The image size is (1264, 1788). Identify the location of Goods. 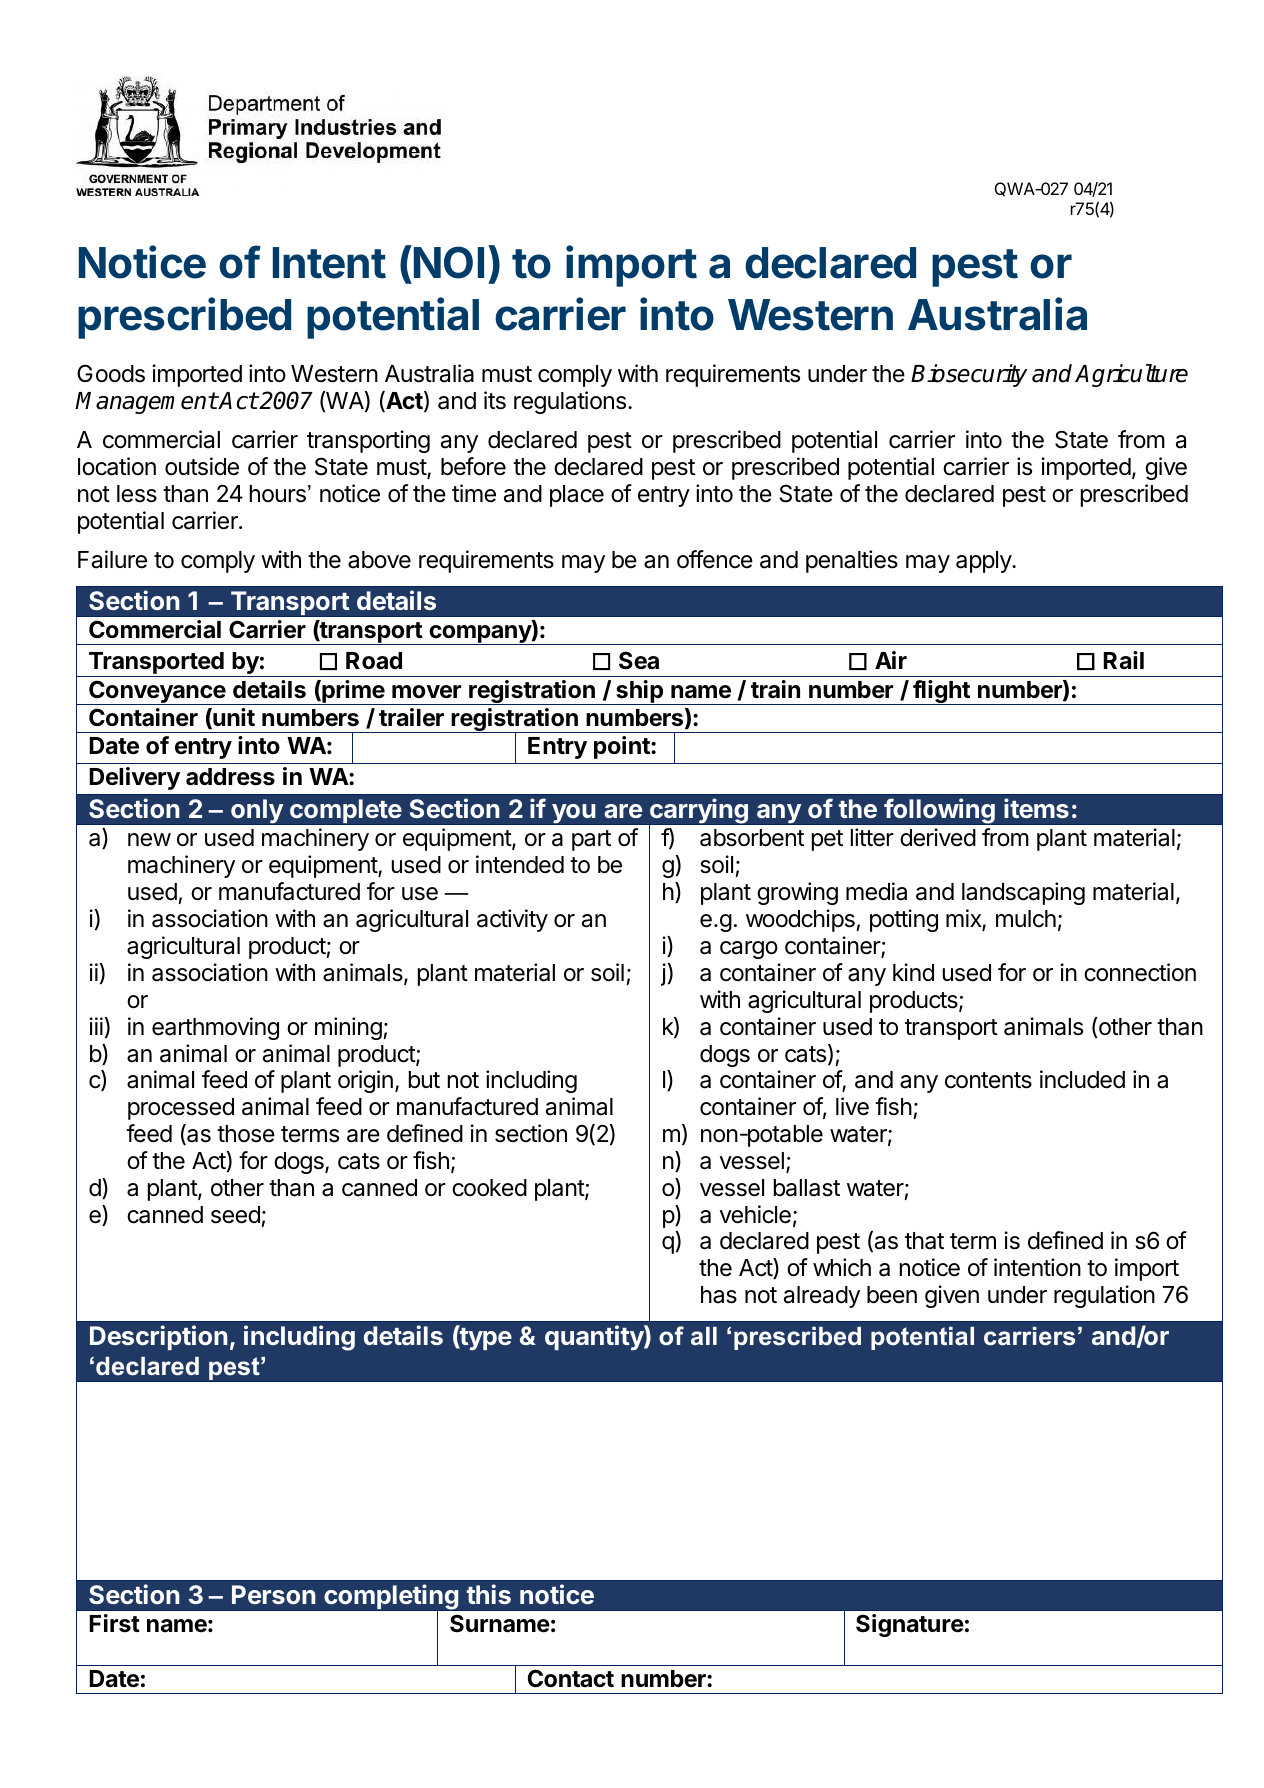
(111, 373).
